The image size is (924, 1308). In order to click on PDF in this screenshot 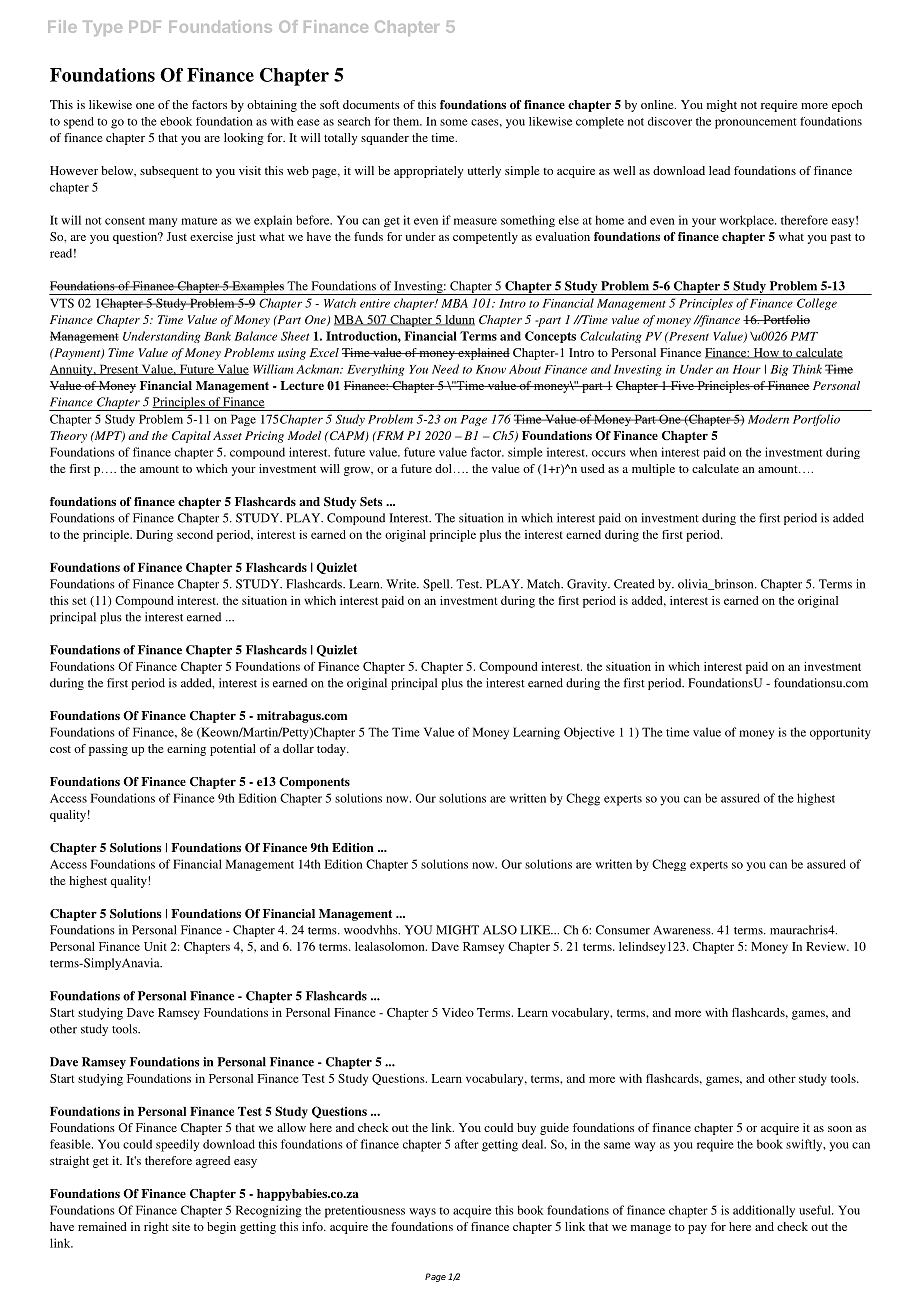, I will do `click(145, 27)`.
